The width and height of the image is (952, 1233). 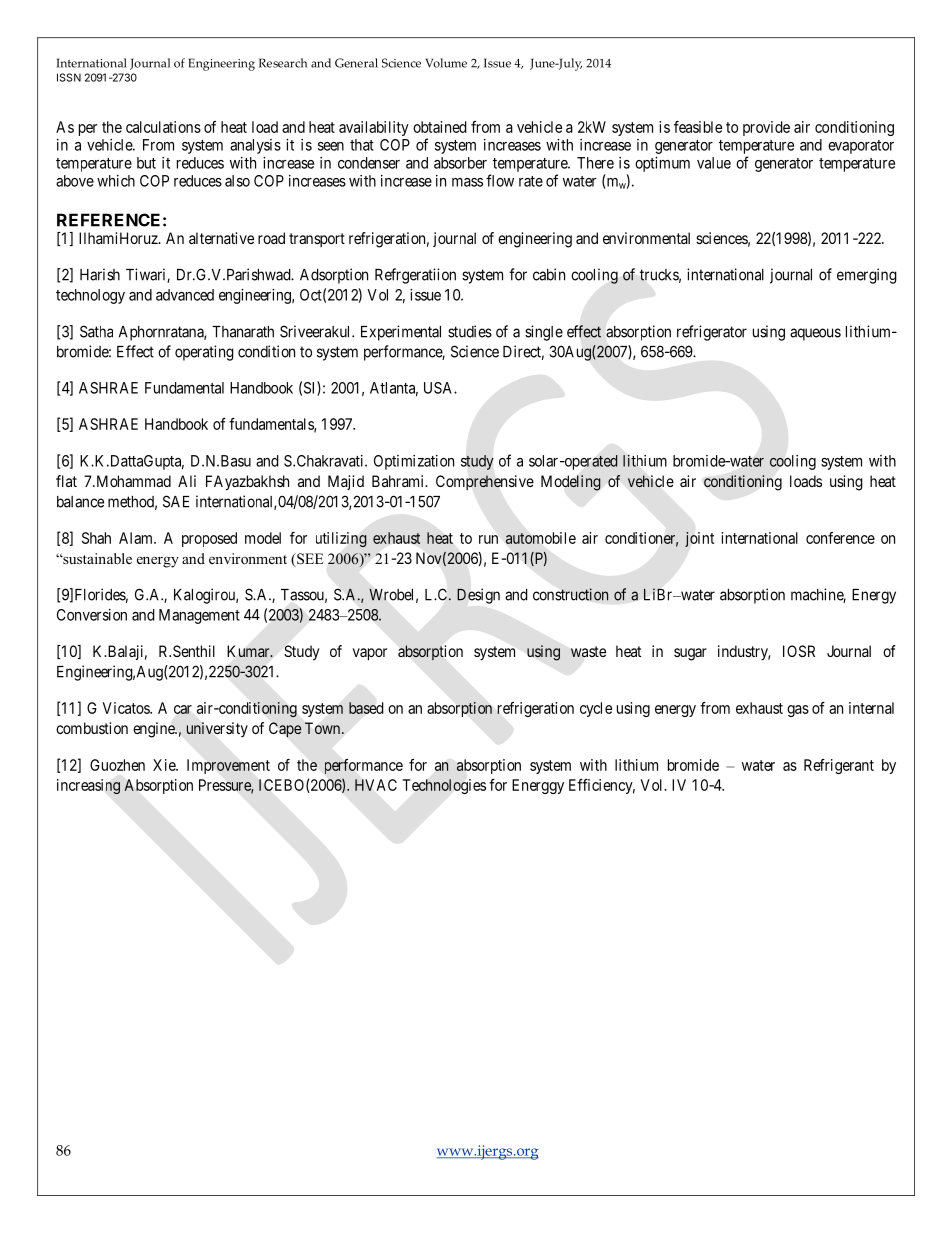 What do you see at coordinates (444, 786) in the image?
I see `Technologies` at bounding box center [444, 786].
